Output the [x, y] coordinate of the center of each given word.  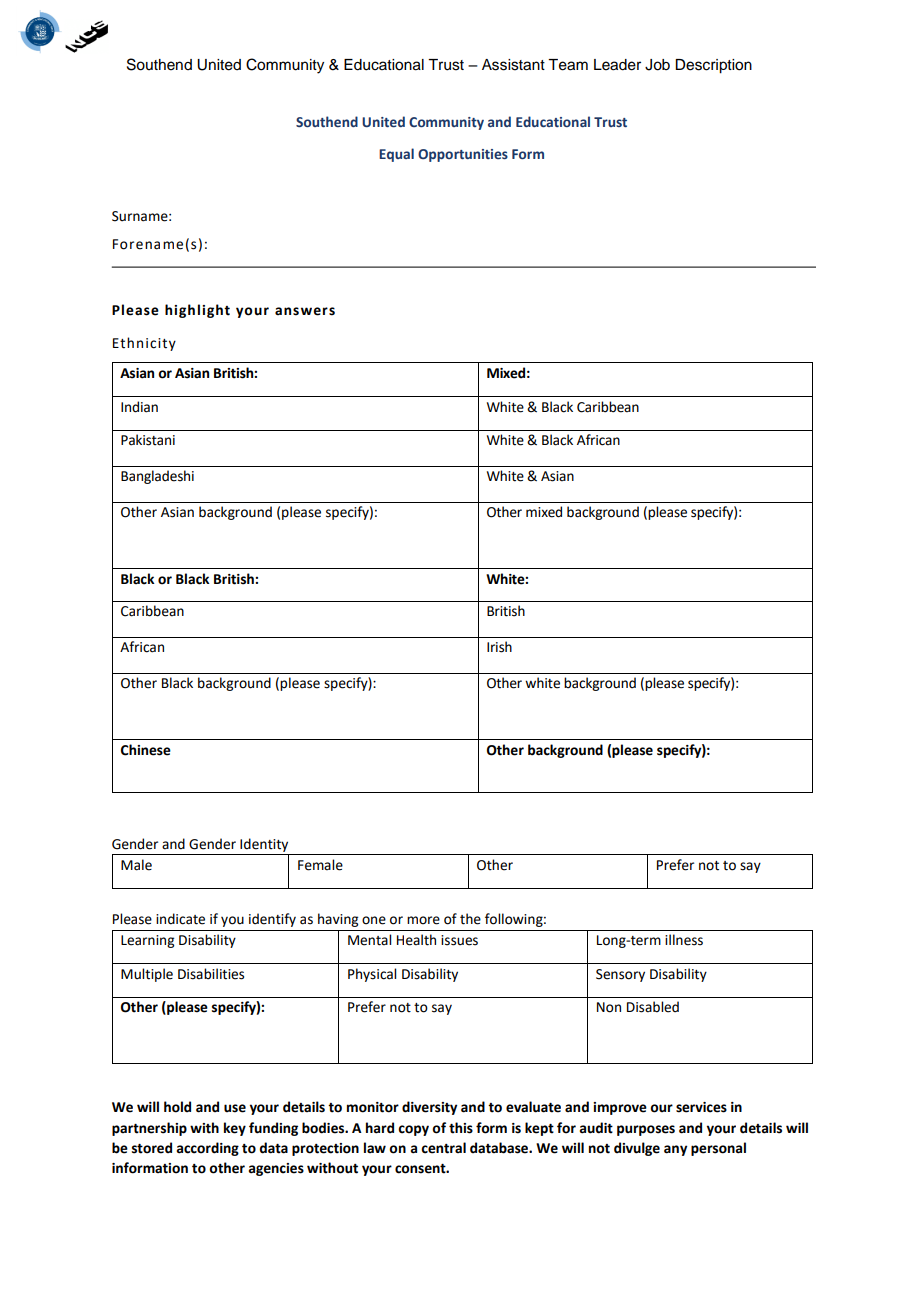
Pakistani [148, 440]
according [207, 1149]
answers [305, 311]
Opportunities [463, 155]
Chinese [146, 750]
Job [657, 65]
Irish [499, 647]
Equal [396, 155]
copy [413, 1130]
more [423, 920]
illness [684, 940]
